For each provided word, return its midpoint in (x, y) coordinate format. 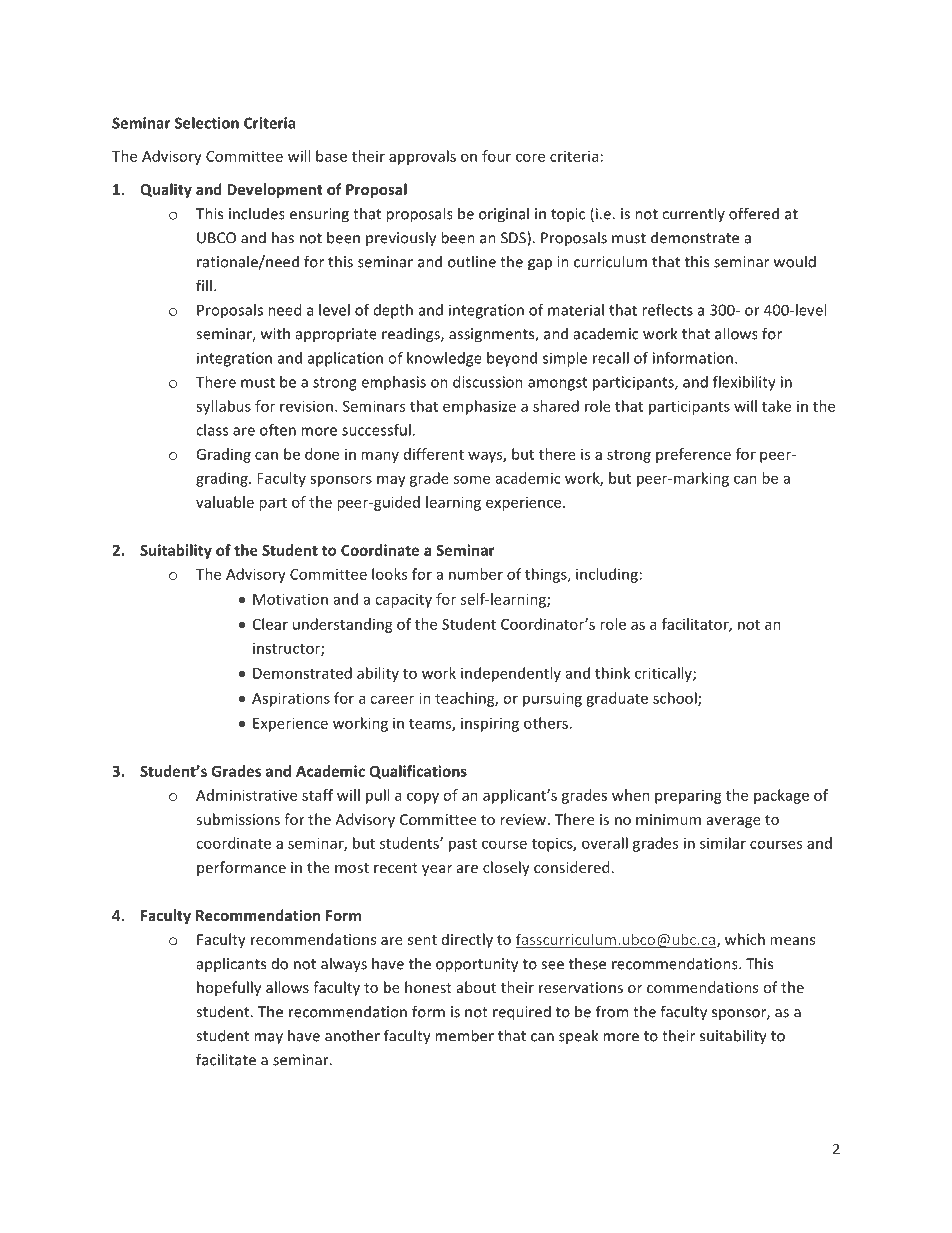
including (607, 575)
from (612, 1011)
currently (693, 214)
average (734, 822)
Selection (207, 123)
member (464, 1035)
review (523, 819)
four (496, 156)
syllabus (223, 407)
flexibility (744, 383)
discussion (488, 382)
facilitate (226, 1059)
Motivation (290, 599)
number (476, 574)
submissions (238, 819)
